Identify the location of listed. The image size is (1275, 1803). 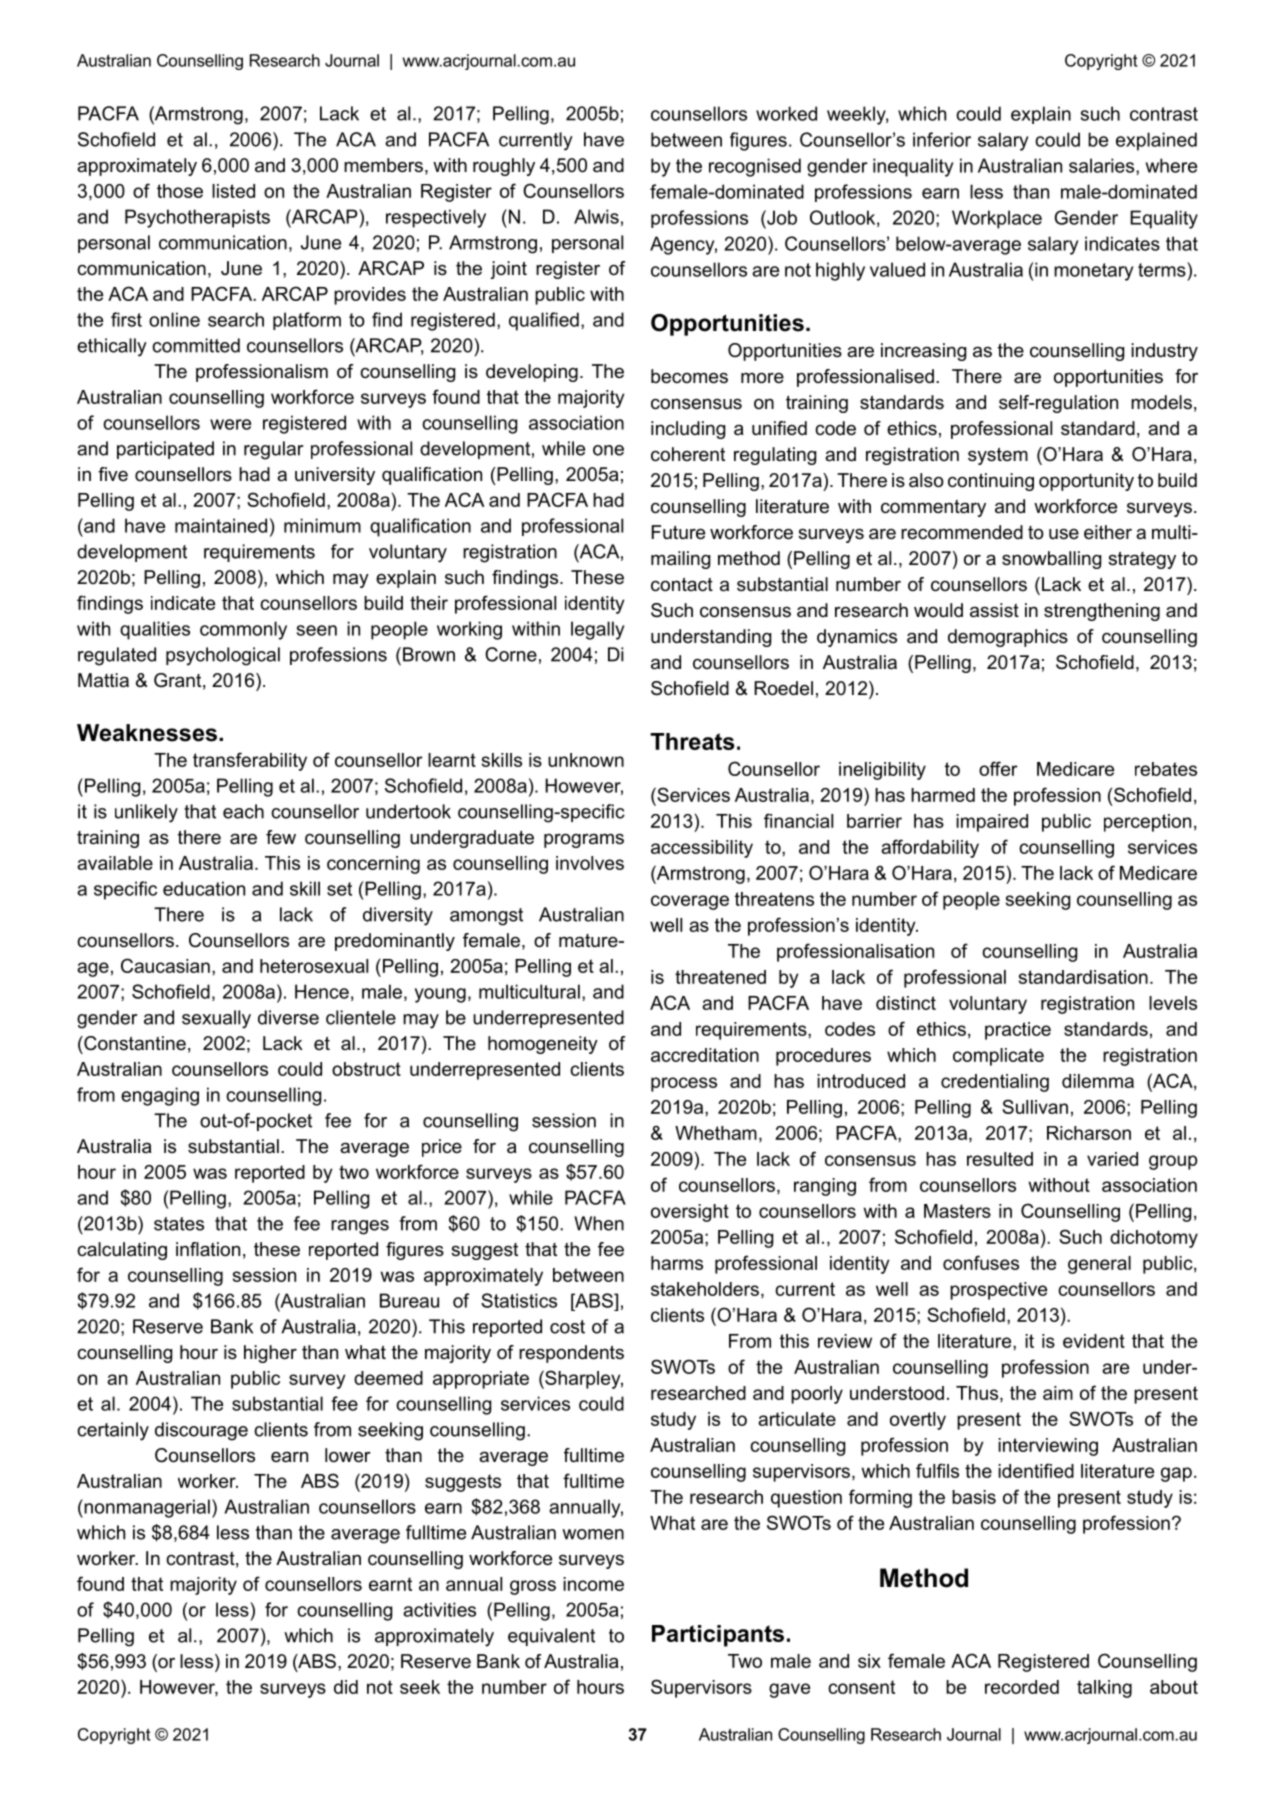
(233, 191).
